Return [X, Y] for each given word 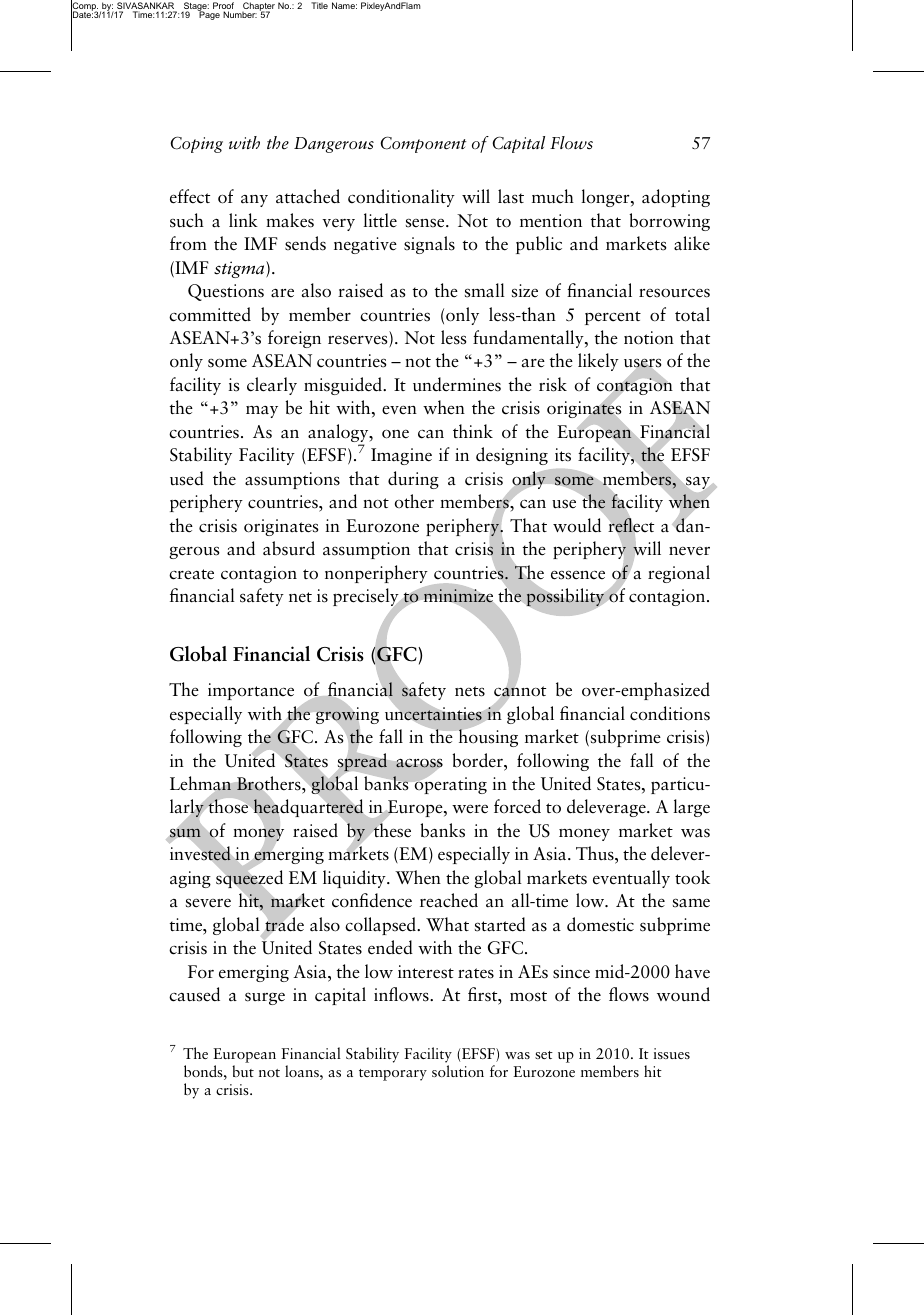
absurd [289, 548]
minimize [458, 596]
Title [319, 5]
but [243, 1071]
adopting [676, 198]
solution [458, 1071]
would [577, 525]
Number [240, 14]
